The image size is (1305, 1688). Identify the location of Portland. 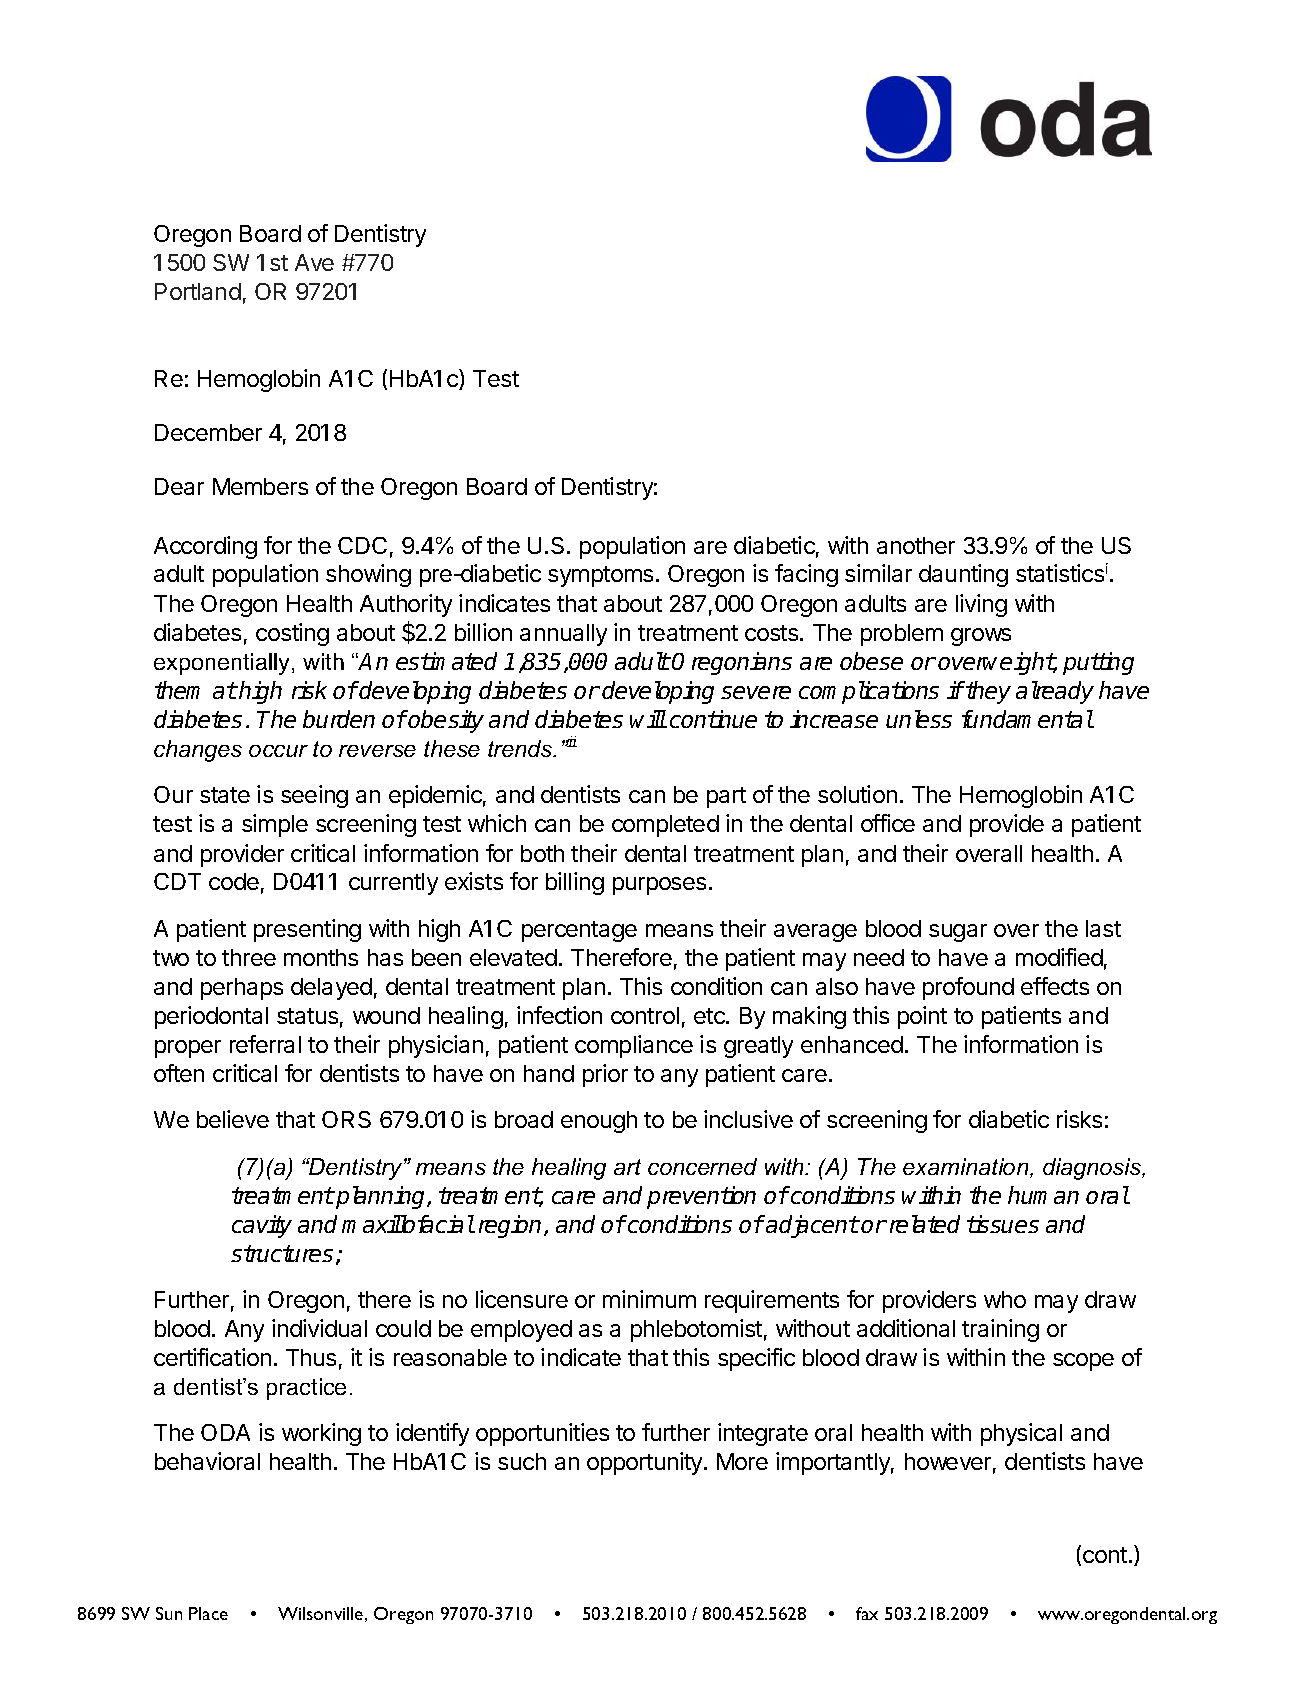
(198, 291).
